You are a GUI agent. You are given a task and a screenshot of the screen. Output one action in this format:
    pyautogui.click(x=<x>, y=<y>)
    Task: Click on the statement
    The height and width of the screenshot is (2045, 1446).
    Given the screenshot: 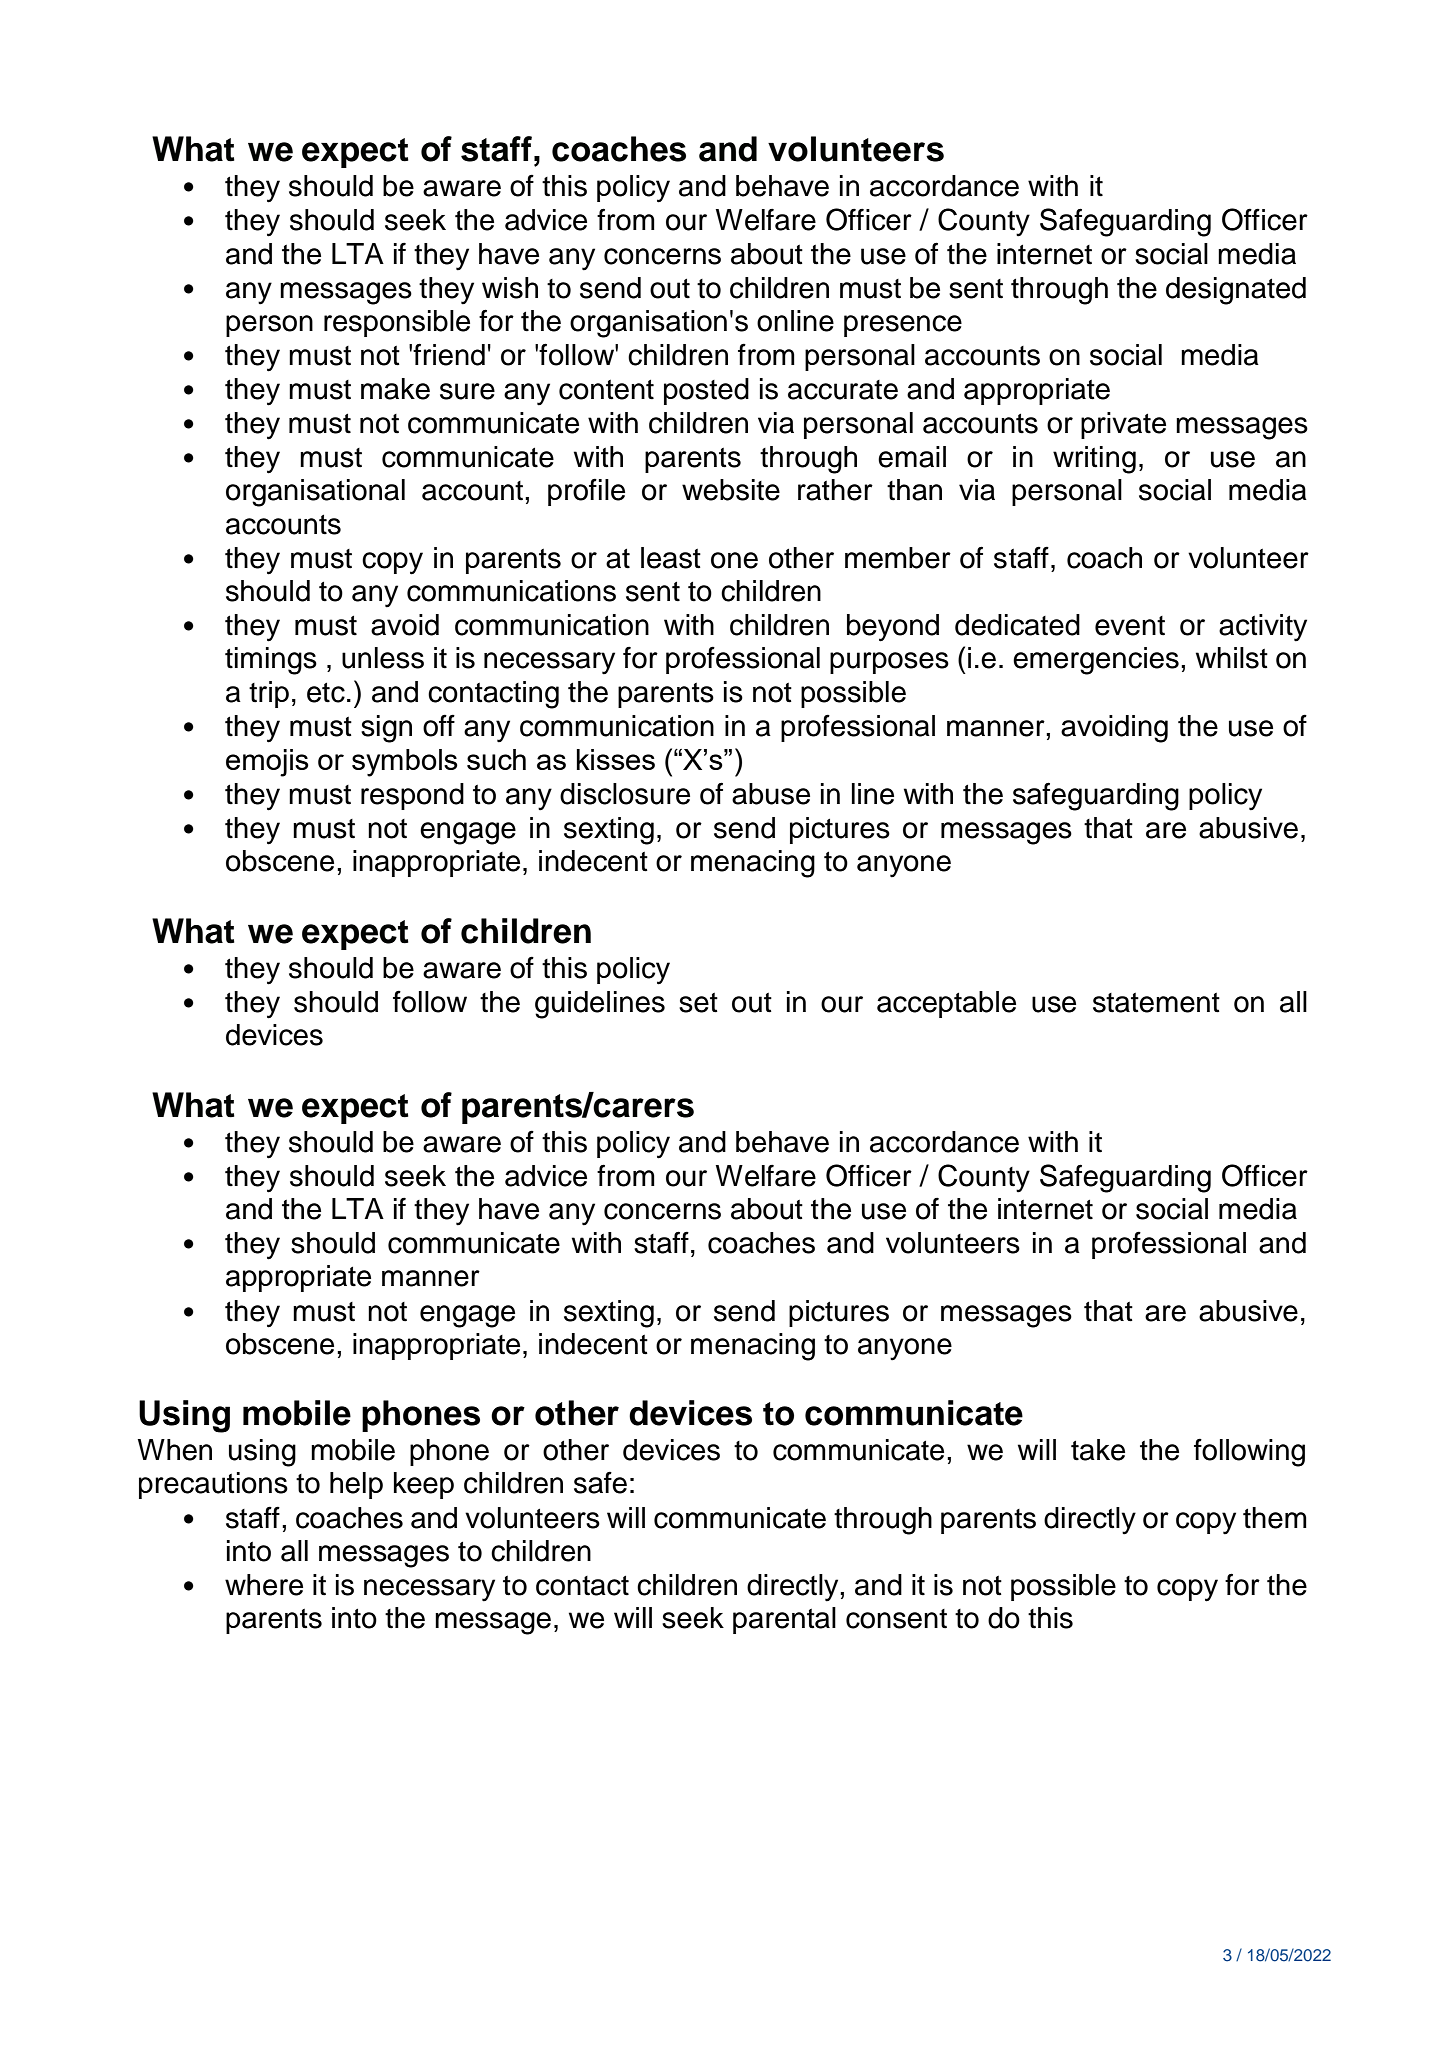 What is the action you would take?
    pyautogui.click(x=1156, y=1003)
